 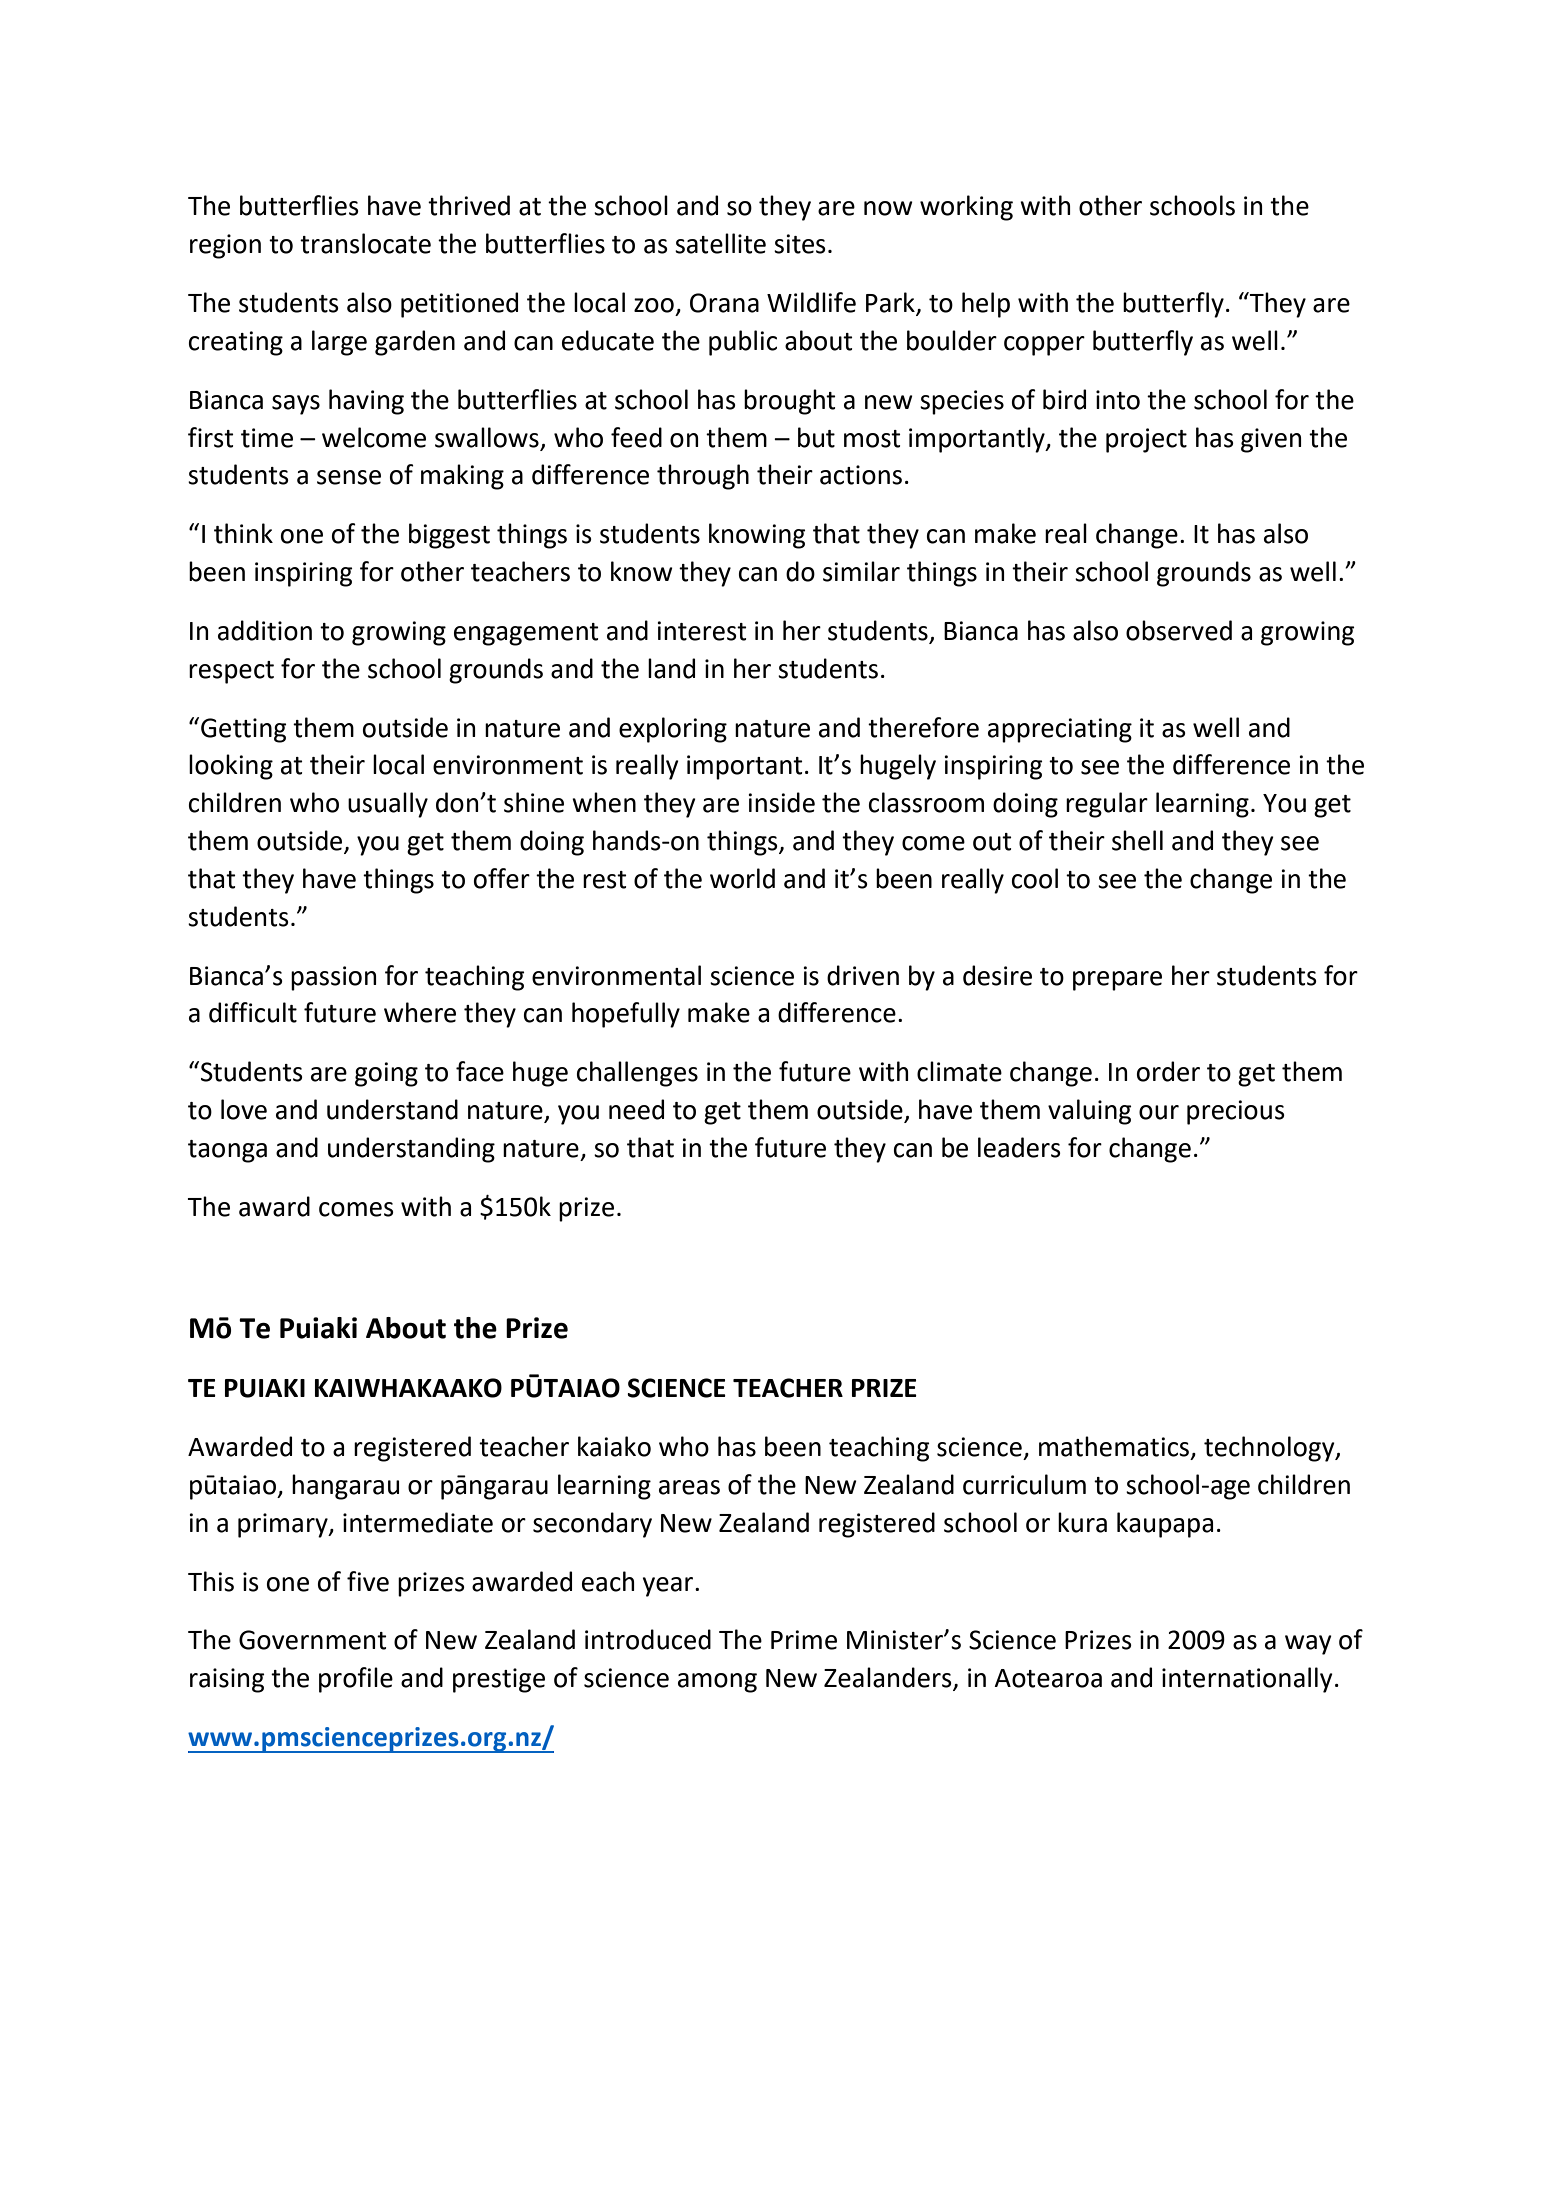 I want to click on satellite, so click(x=720, y=243).
